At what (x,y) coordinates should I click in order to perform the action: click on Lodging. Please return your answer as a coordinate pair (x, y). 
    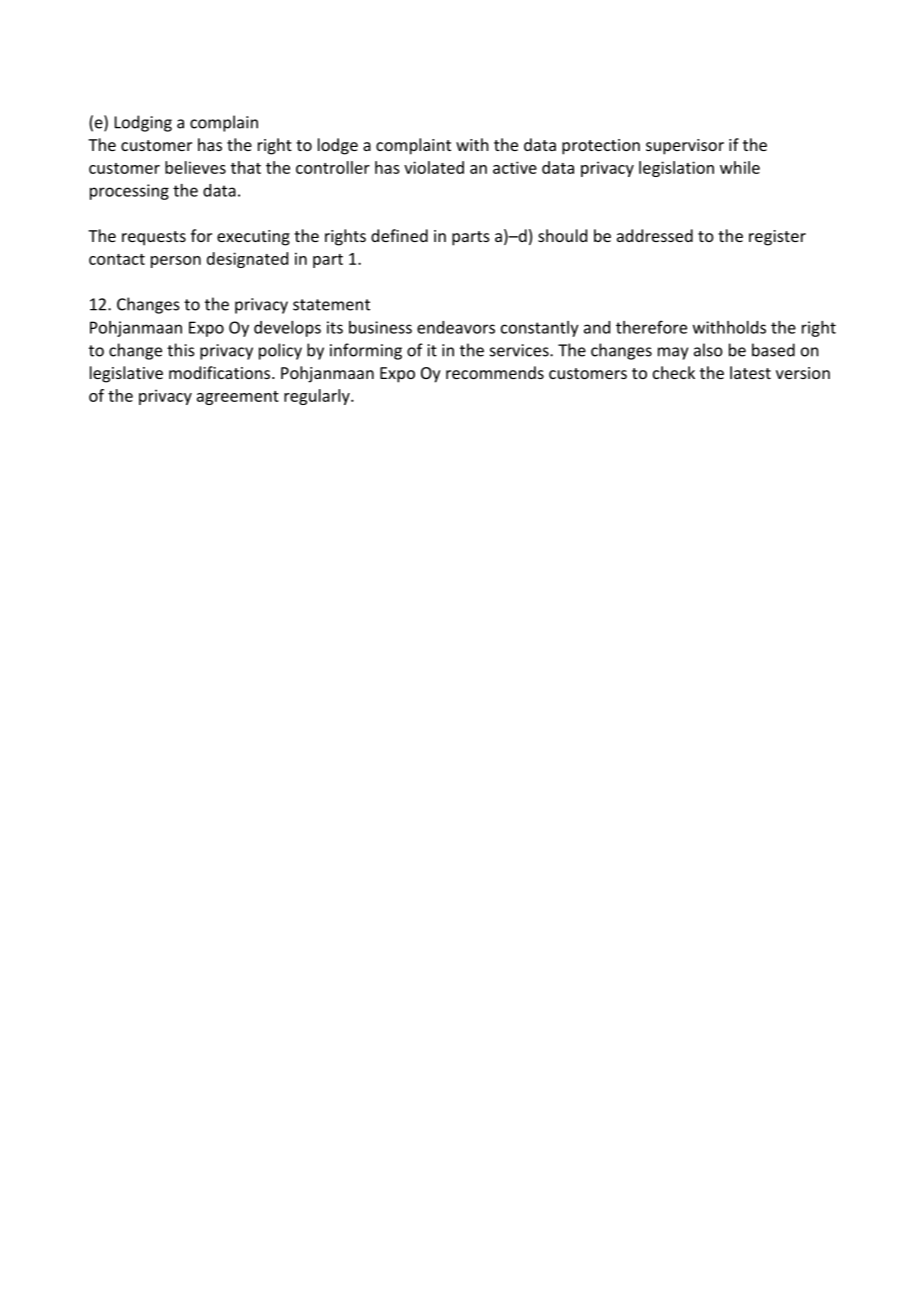
    Looking at the image, I should click on (143, 123).
